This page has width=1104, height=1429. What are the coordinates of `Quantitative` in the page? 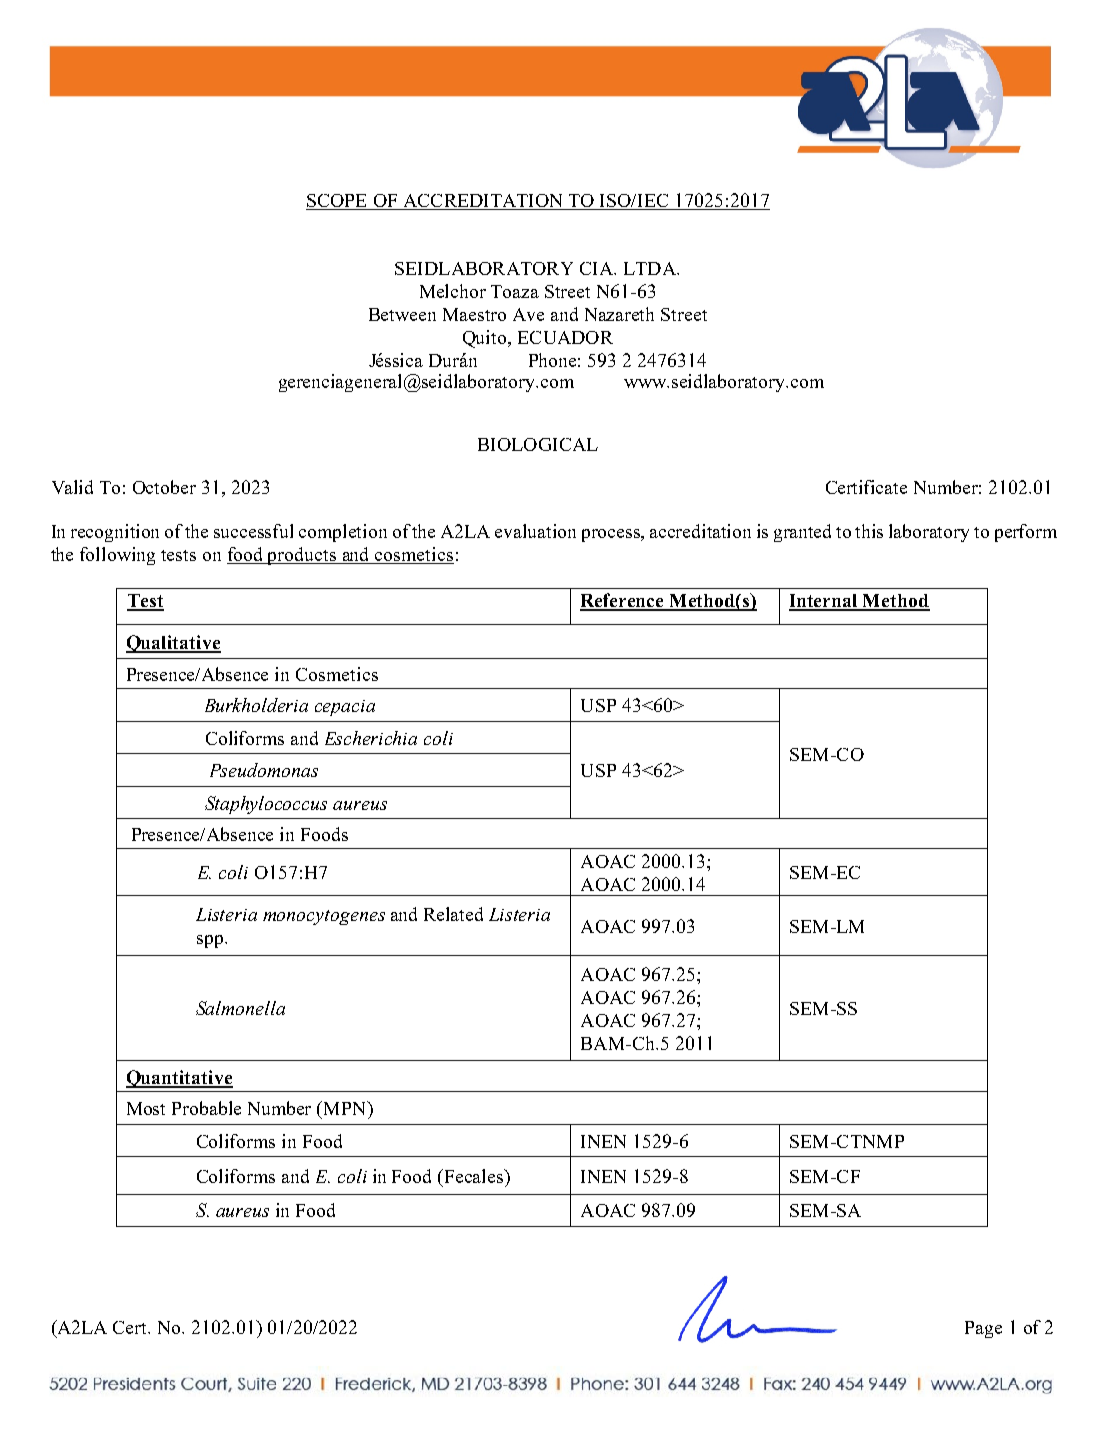 It's located at (179, 1079).
